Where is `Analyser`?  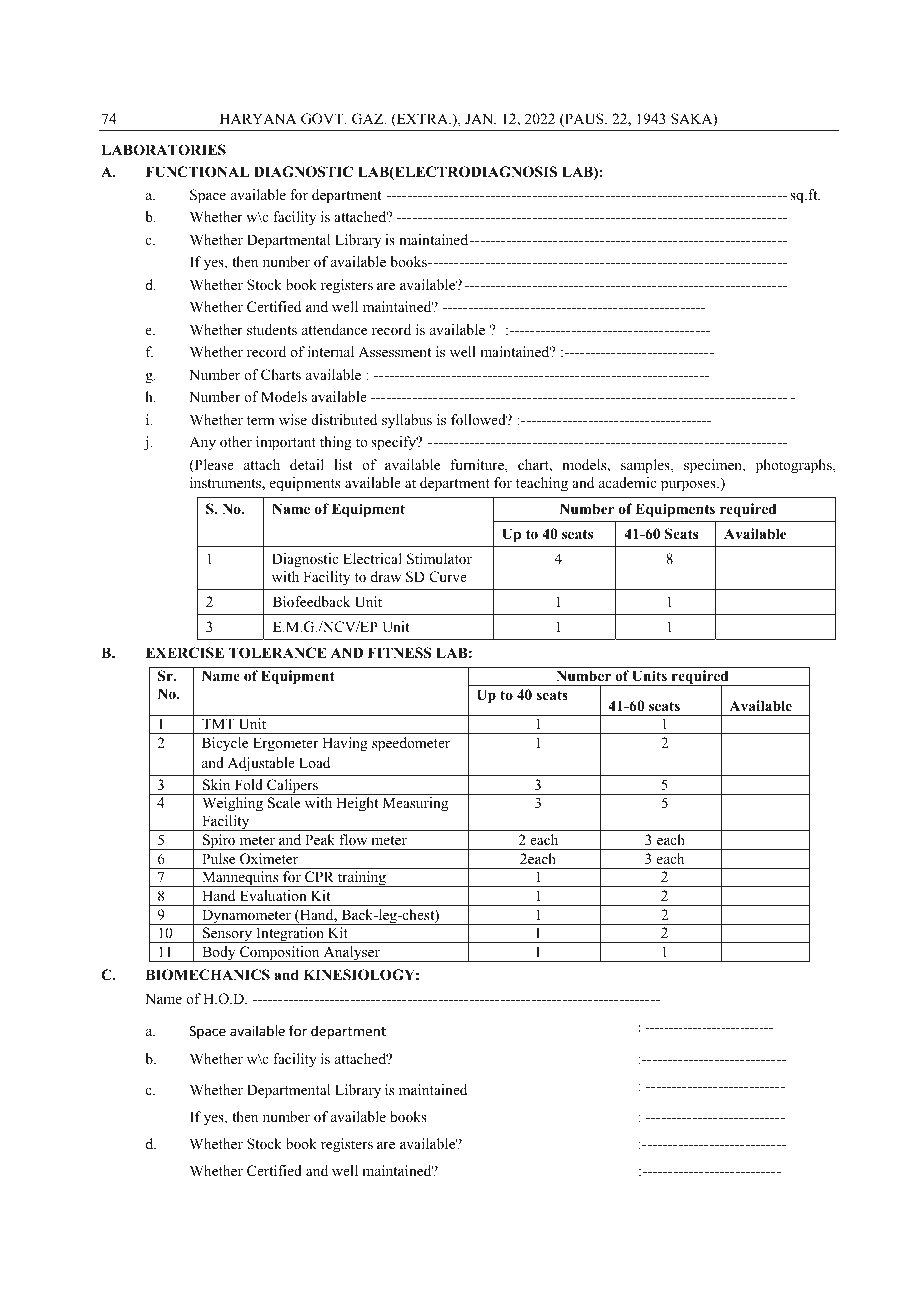 Analyser is located at coordinates (351, 954).
